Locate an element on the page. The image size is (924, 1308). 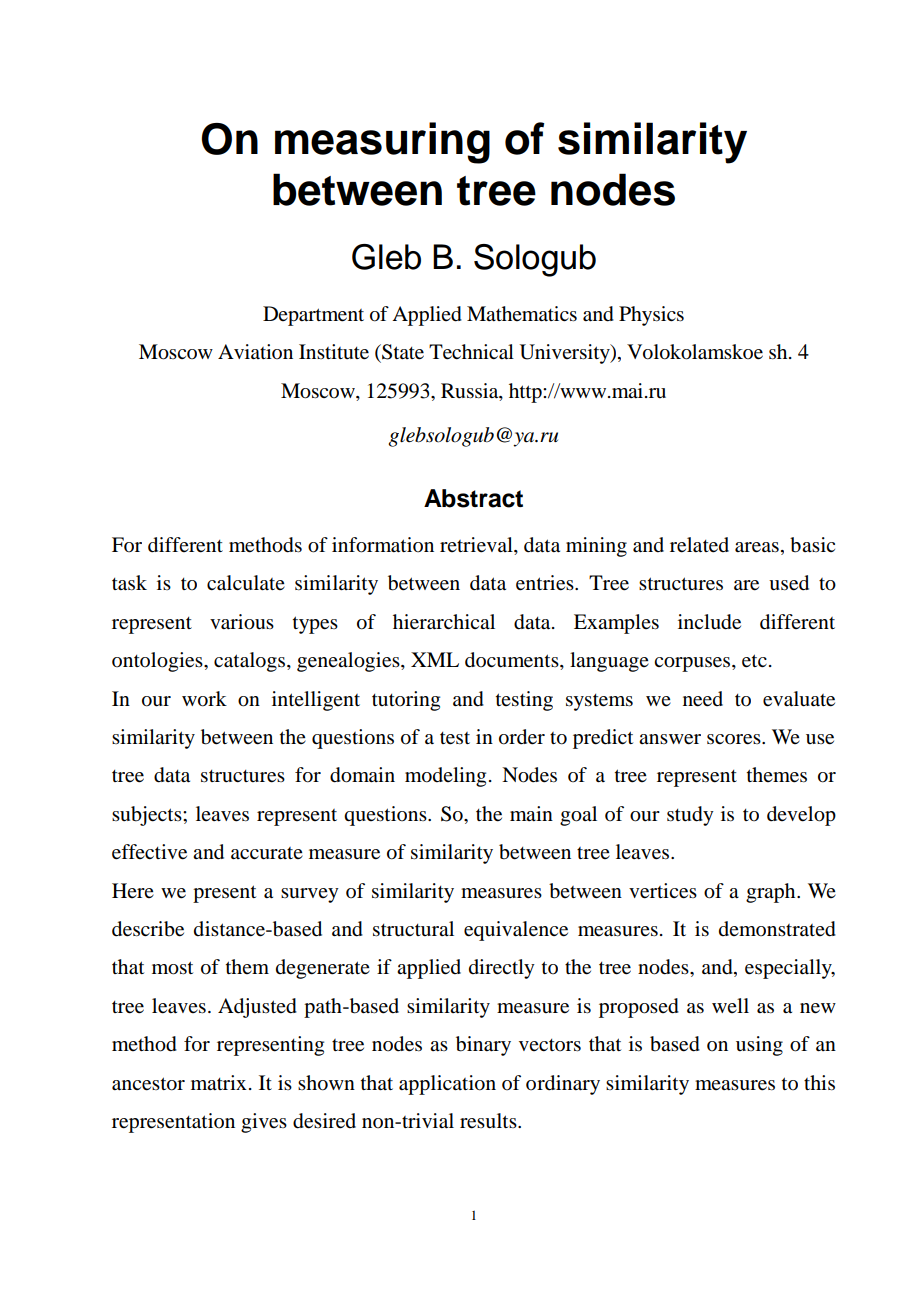
equivalence is located at coordinates (516, 931).
